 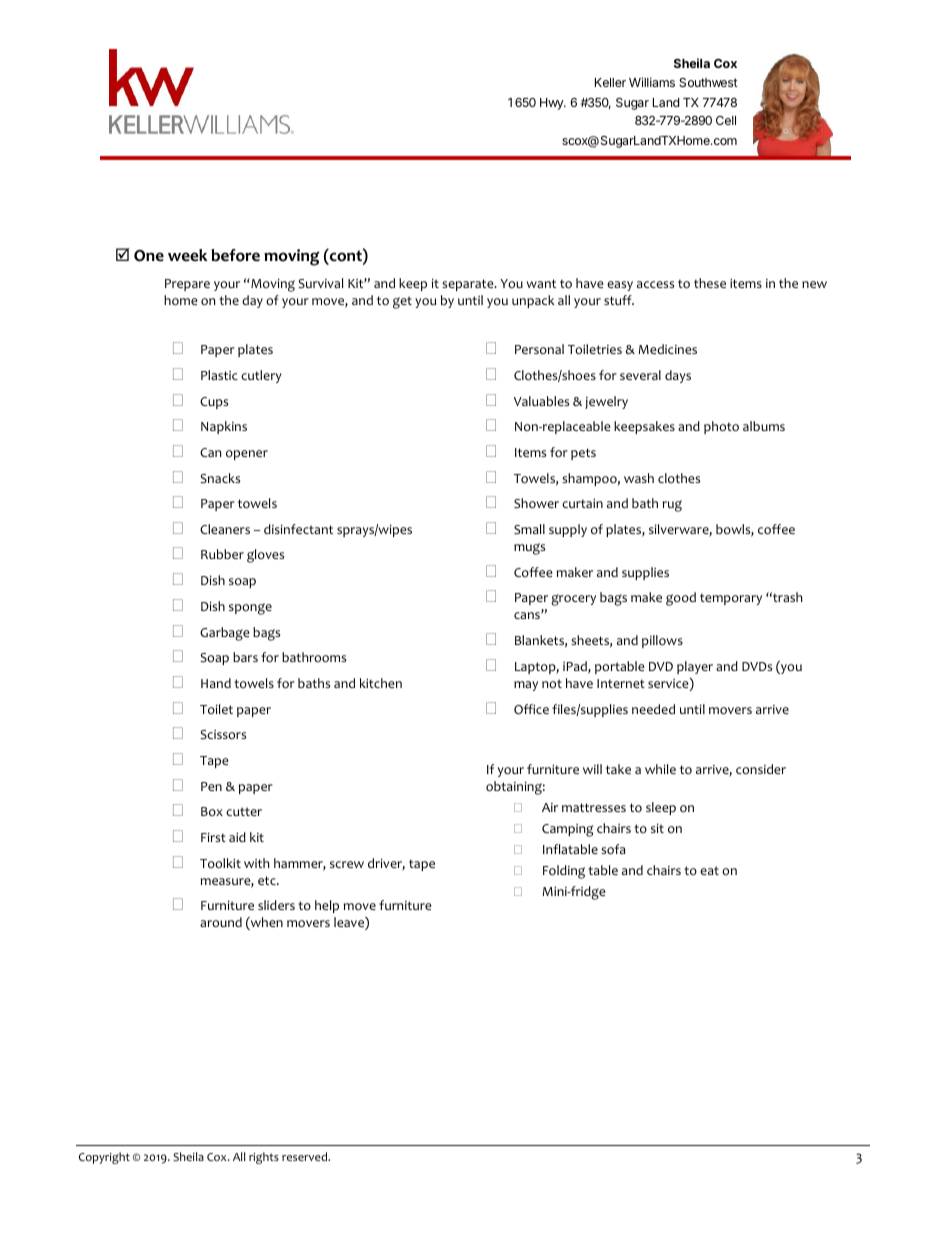 I want to click on rights, so click(x=264, y=1158).
